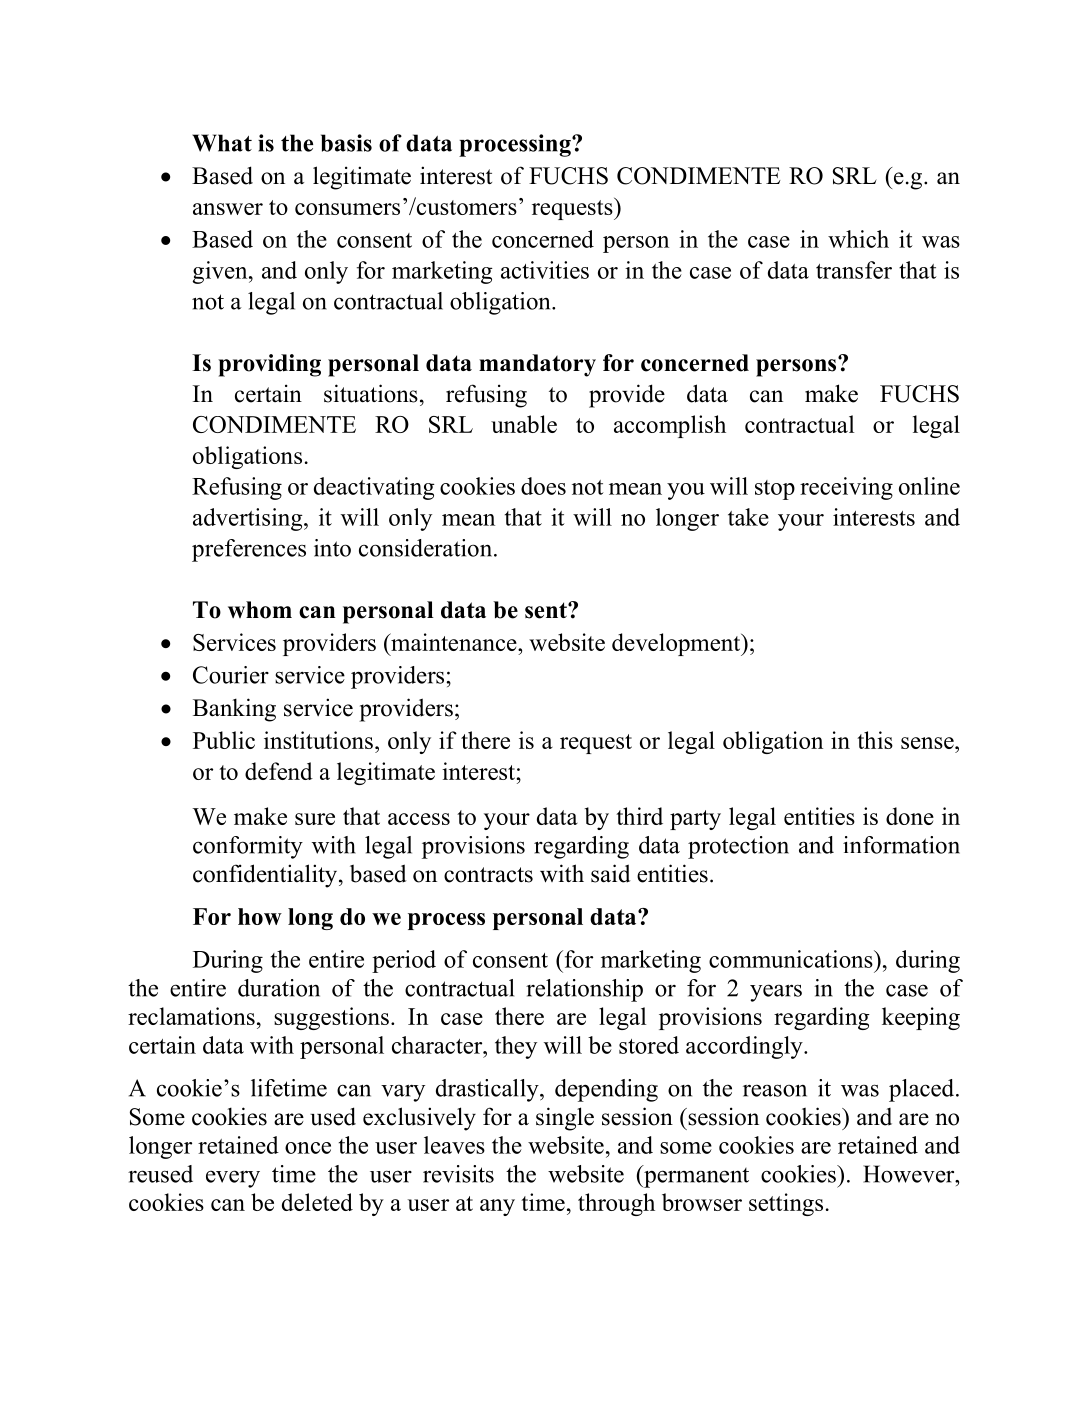 The width and height of the page is (1088, 1408). Describe the element at coordinates (346, 143) in the page. I see `basis` at that location.
